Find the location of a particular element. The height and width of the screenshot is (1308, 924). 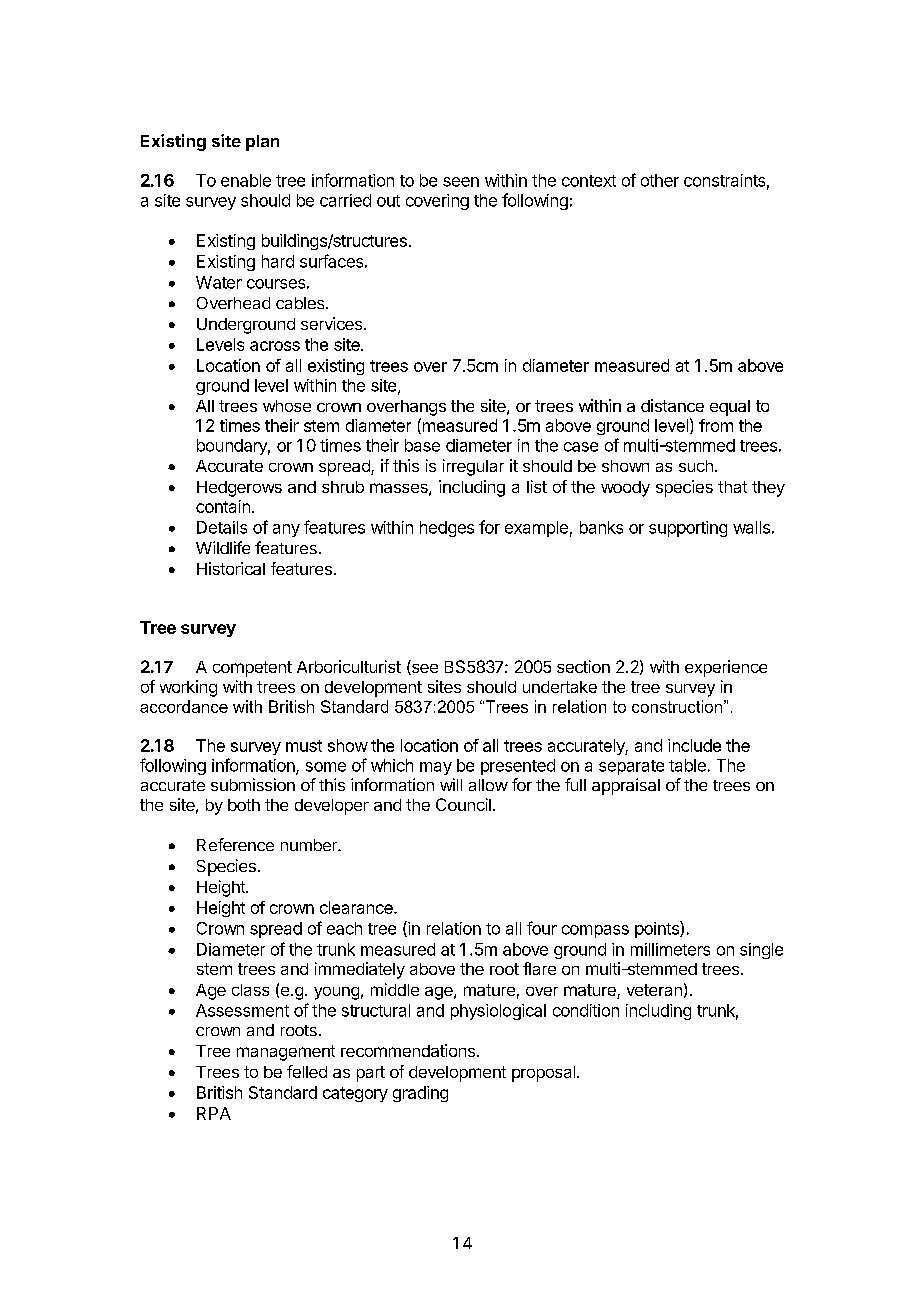

Reference is located at coordinates (235, 844).
